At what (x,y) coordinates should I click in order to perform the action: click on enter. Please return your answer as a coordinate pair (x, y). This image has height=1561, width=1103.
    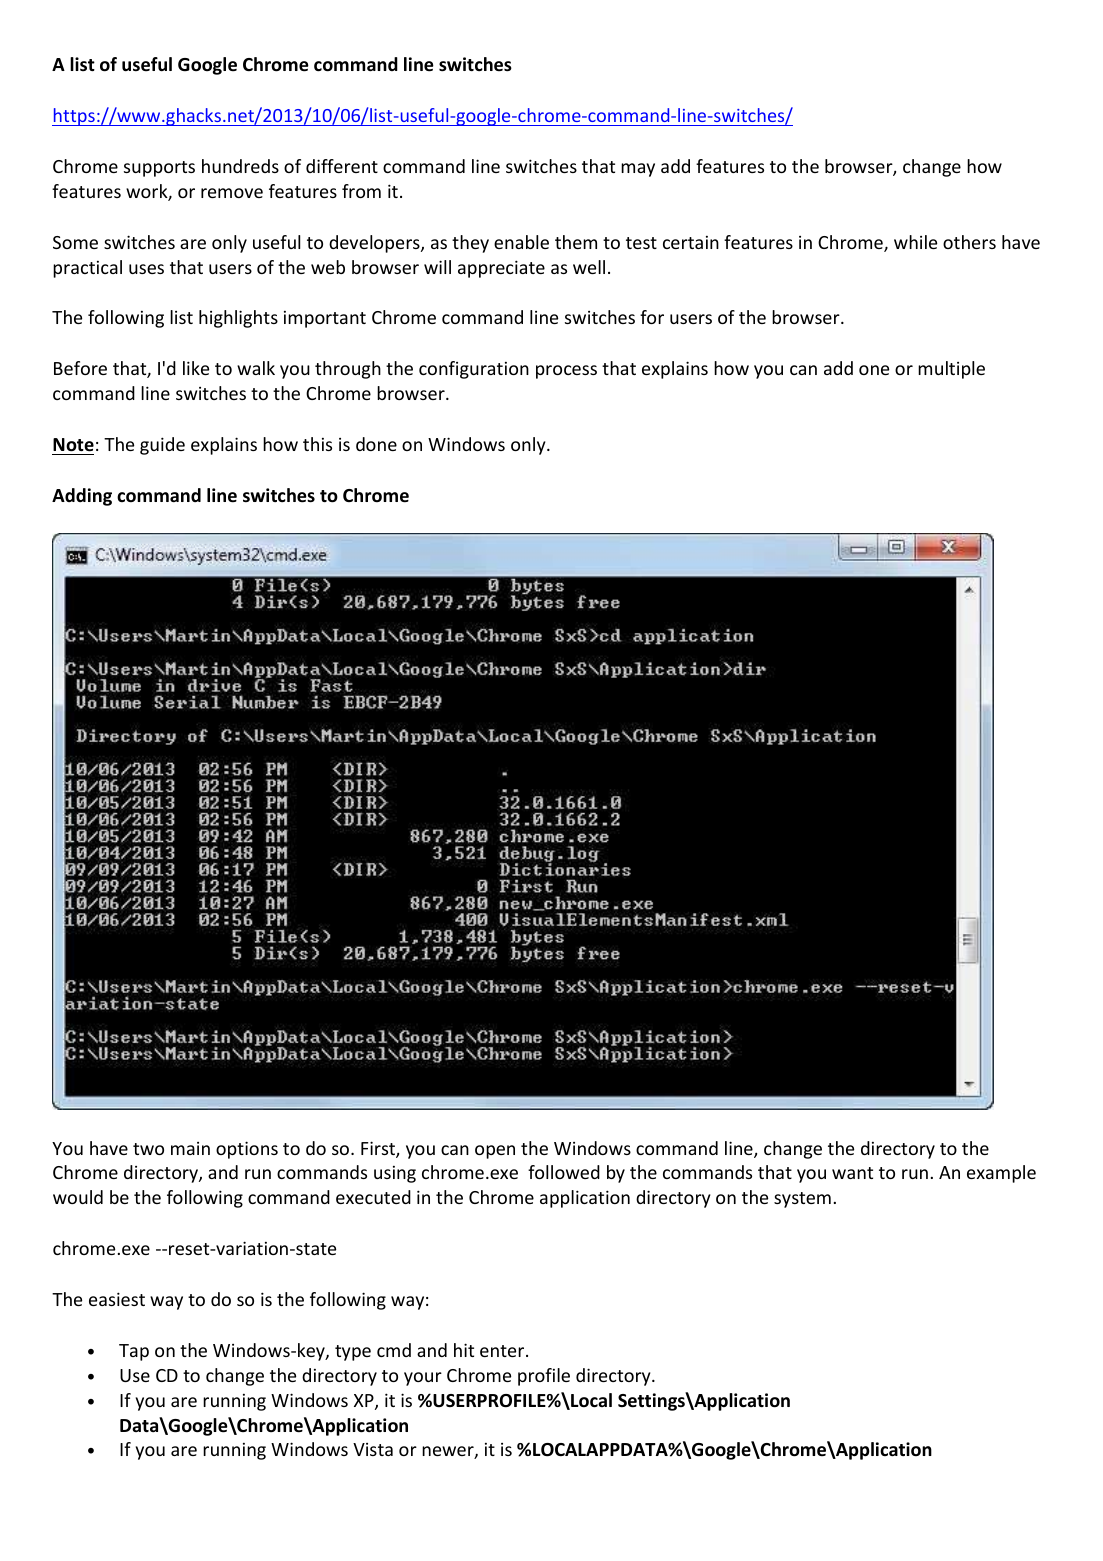
    Looking at the image, I should click on (503, 1351).
